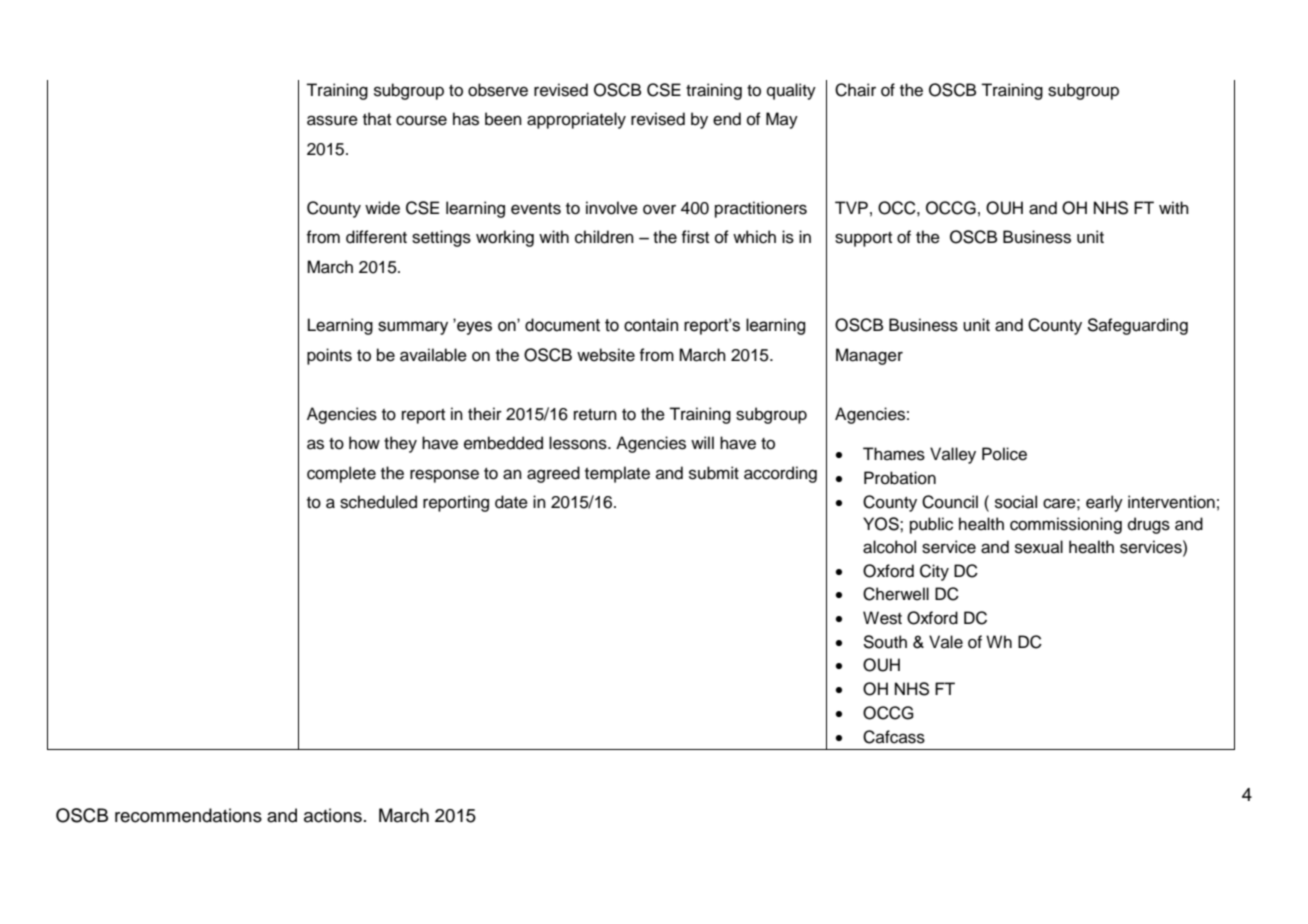  Describe the element at coordinates (364, 443) in the screenshot. I see `how` at that location.
